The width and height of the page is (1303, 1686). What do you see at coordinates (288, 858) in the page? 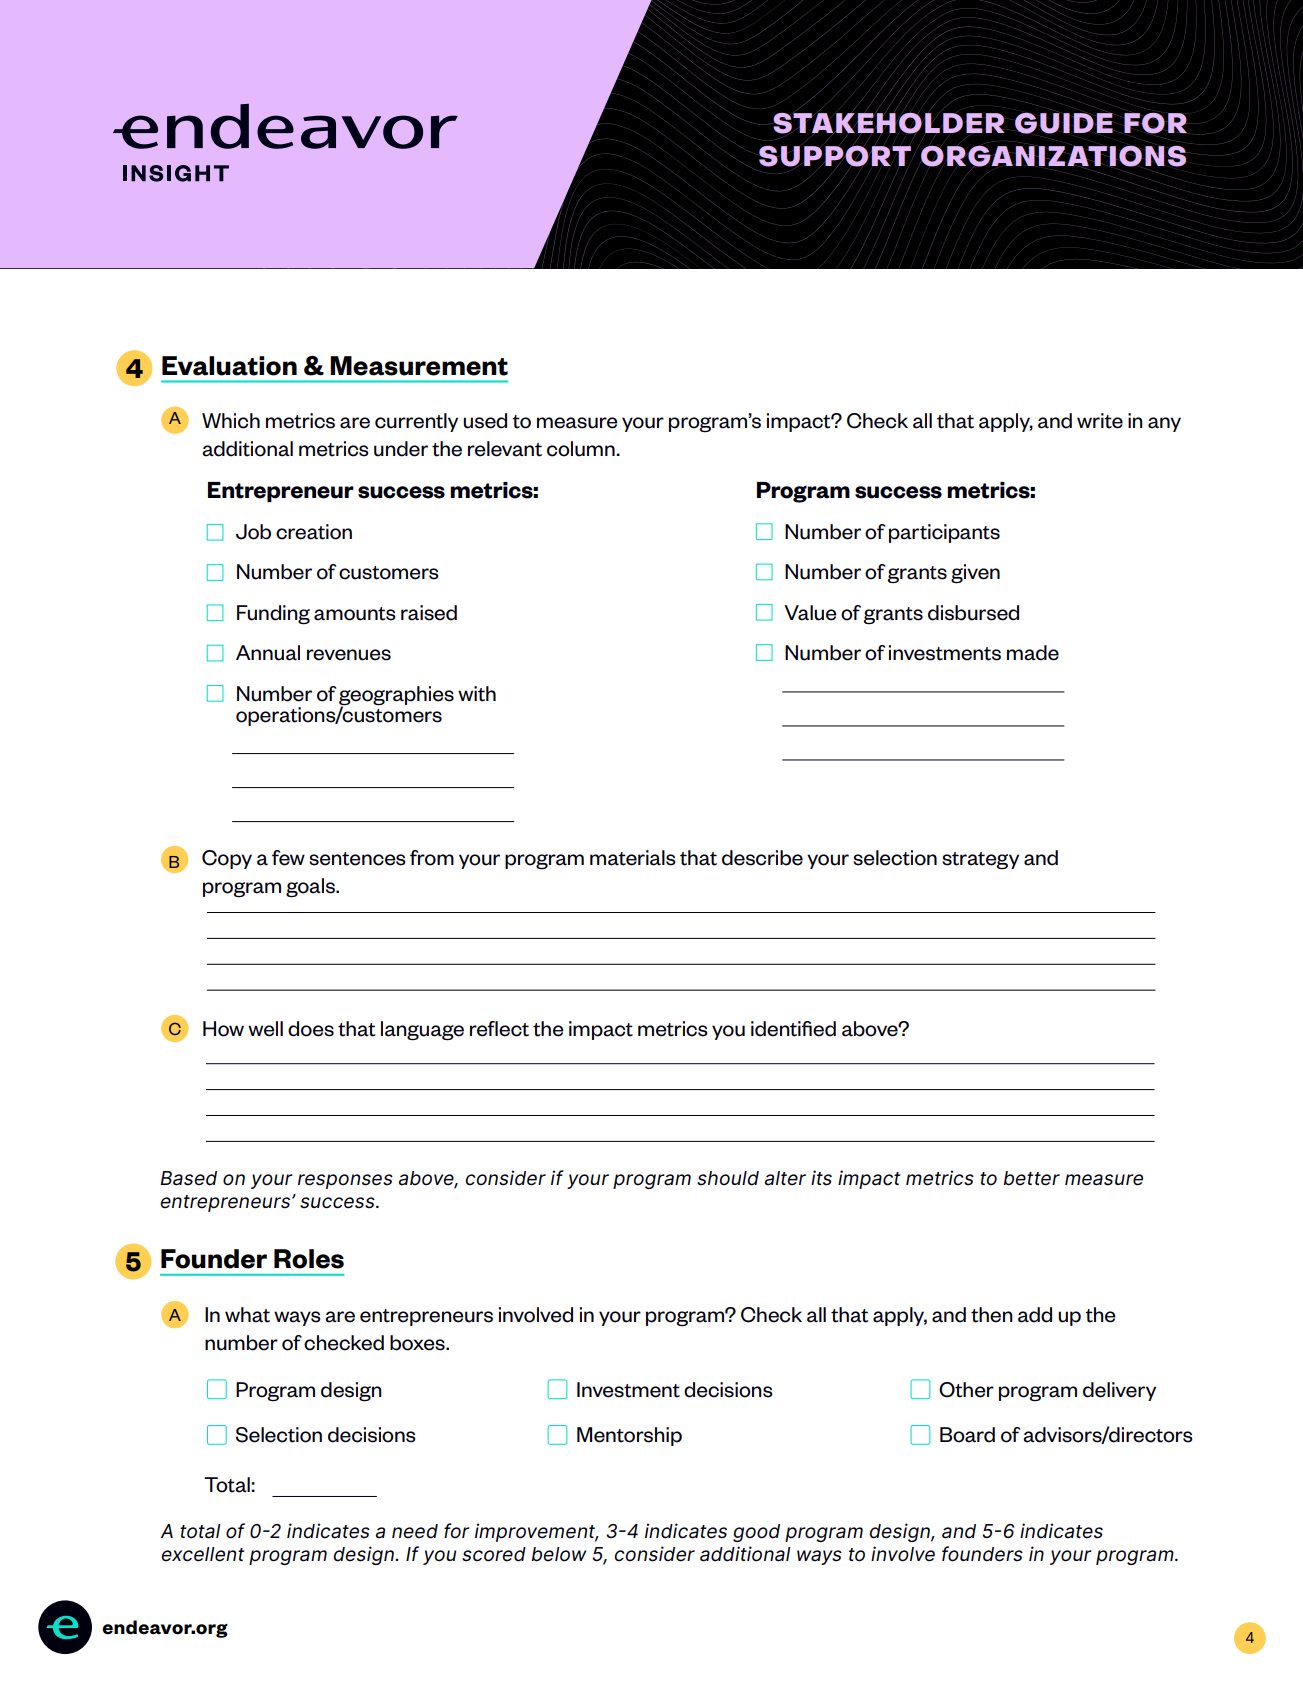
I see `few` at bounding box center [288, 858].
